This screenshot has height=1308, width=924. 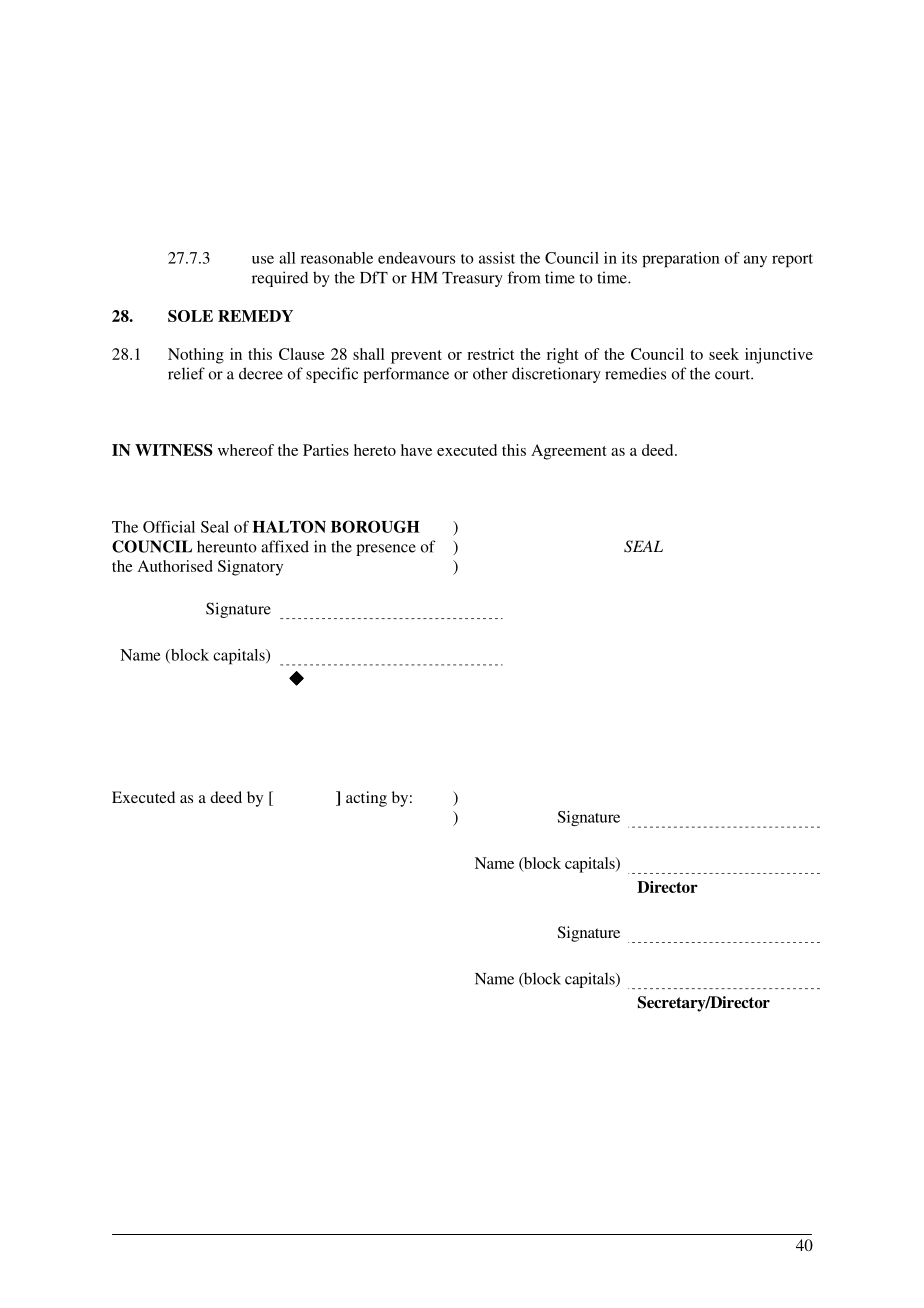 What do you see at coordinates (490, 374) in the screenshot?
I see `other` at bounding box center [490, 374].
